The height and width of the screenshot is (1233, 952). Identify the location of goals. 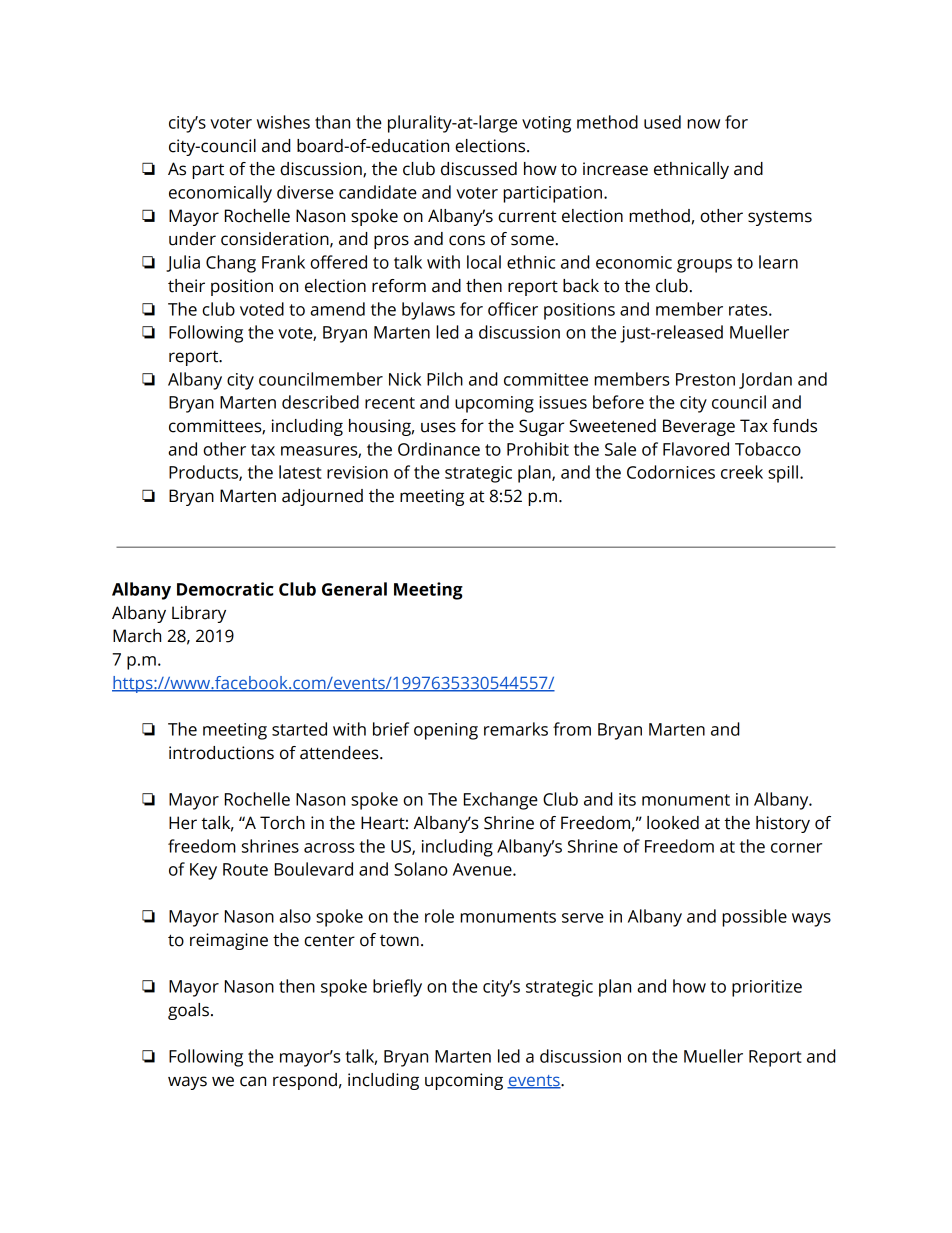
(188, 1011).
